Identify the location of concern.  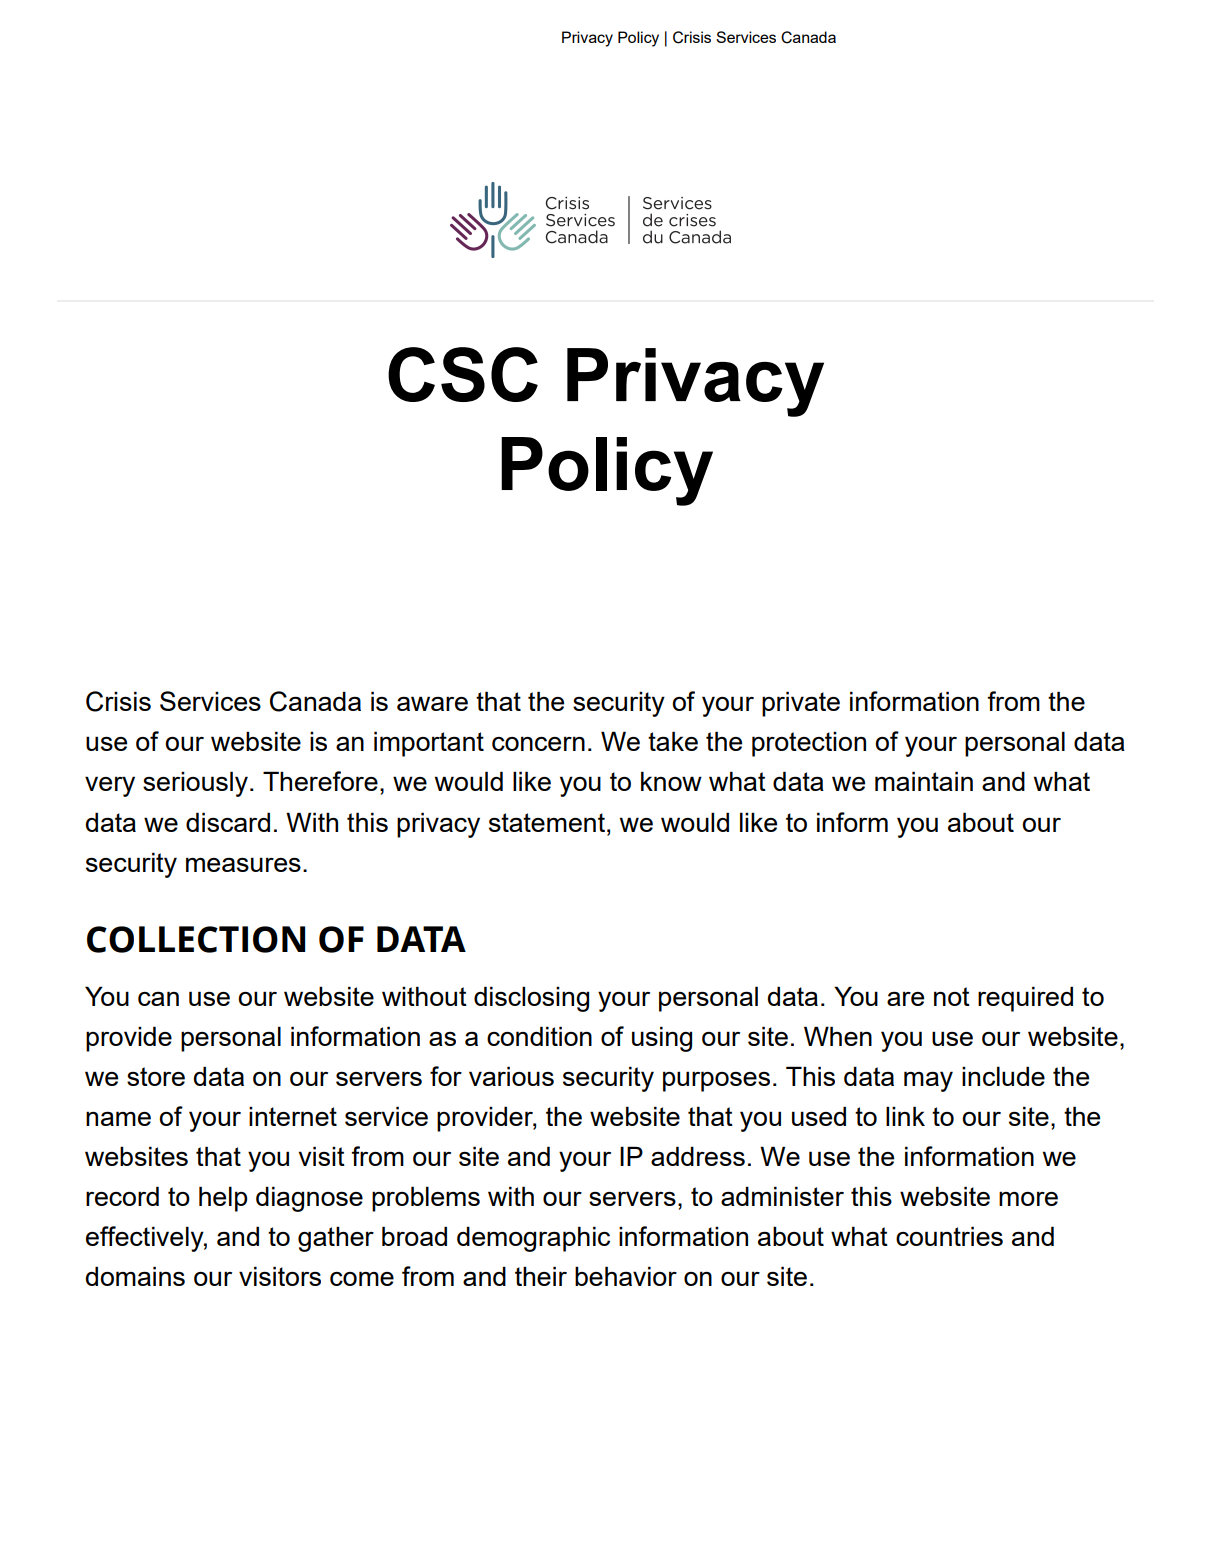
(538, 743).
